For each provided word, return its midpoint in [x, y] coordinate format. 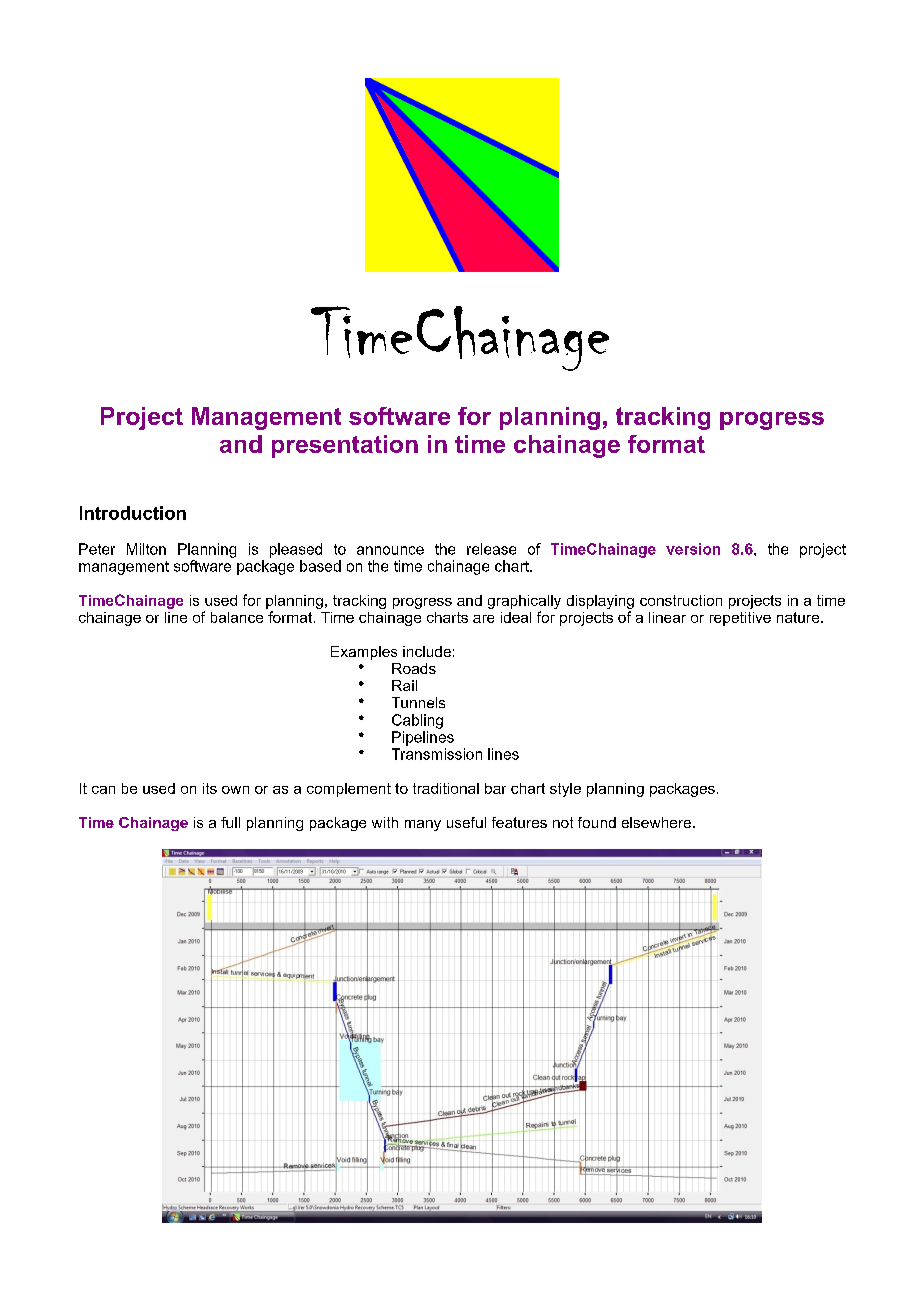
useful [466, 822]
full [230, 822]
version [693, 549]
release [491, 549]
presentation [345, 446]
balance [237, 617]
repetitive [740, 619]
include [427, 651]
